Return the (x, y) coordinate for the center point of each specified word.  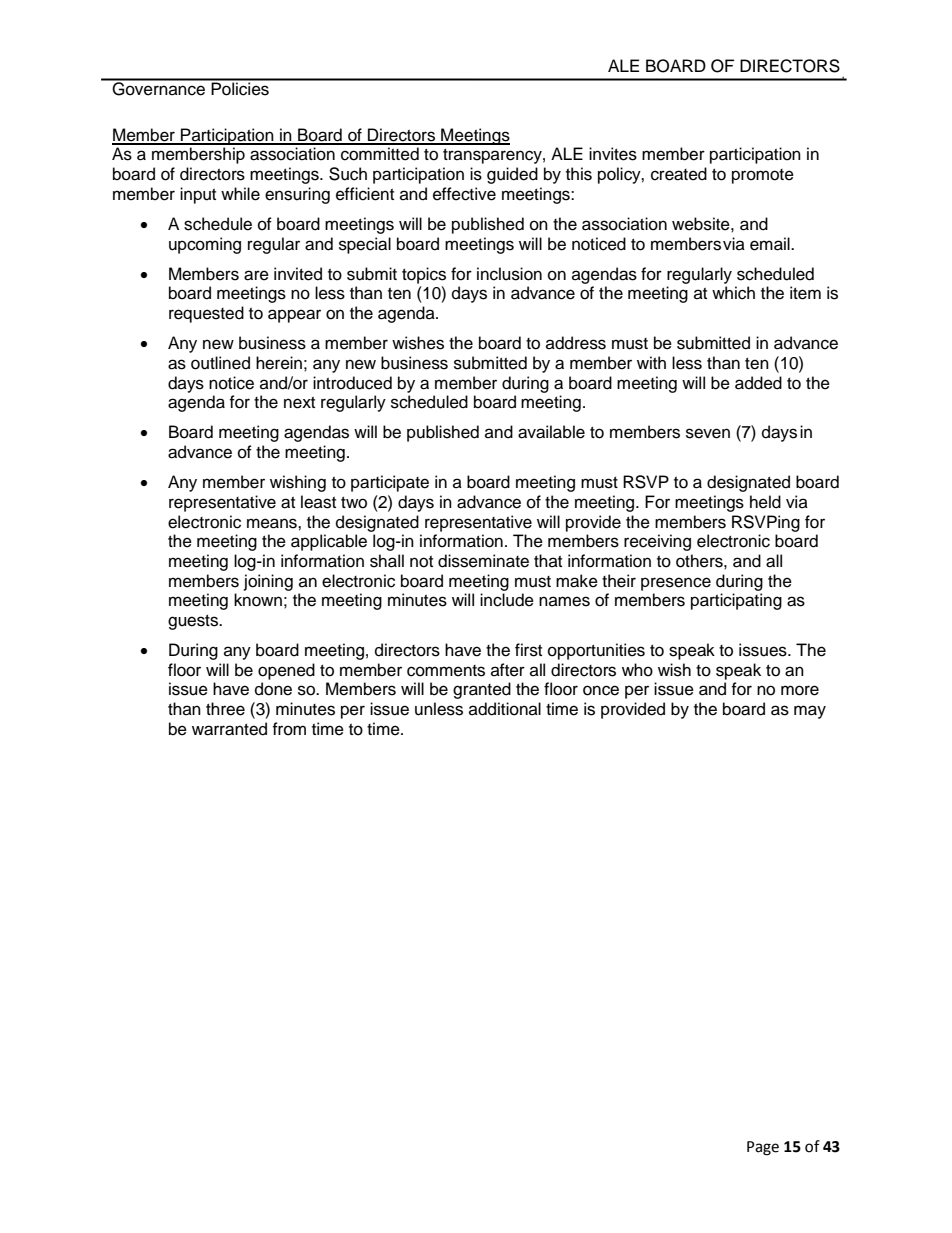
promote (763, 176)
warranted (229, 729)
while (240, 194)
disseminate (483, 561)
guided (512, 175)
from (289, 729)
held (765, 502)
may (810, 712)
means (273, 523)
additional (505, 709)
